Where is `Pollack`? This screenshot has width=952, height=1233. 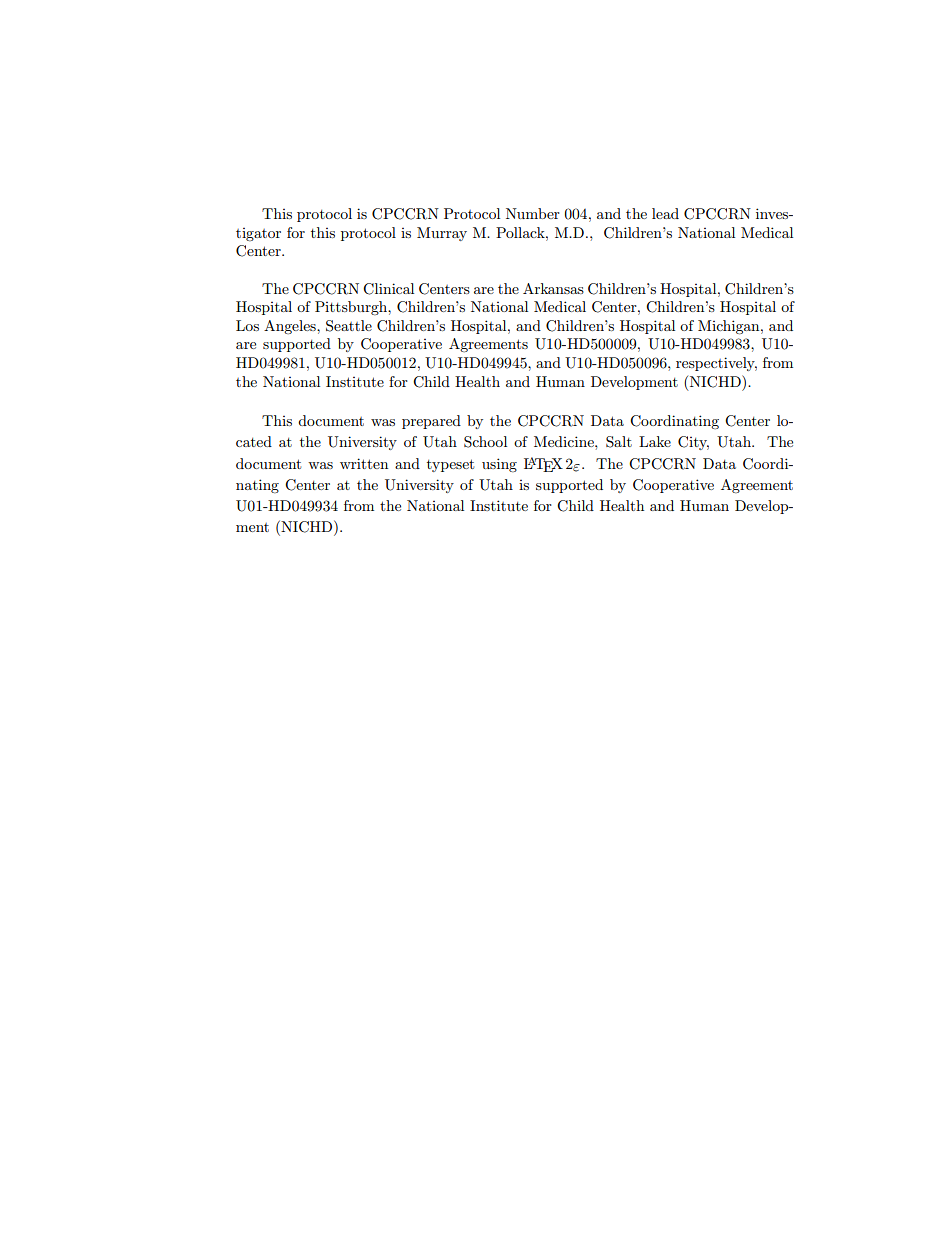 Pollack is located at coordinates (521, 232).
